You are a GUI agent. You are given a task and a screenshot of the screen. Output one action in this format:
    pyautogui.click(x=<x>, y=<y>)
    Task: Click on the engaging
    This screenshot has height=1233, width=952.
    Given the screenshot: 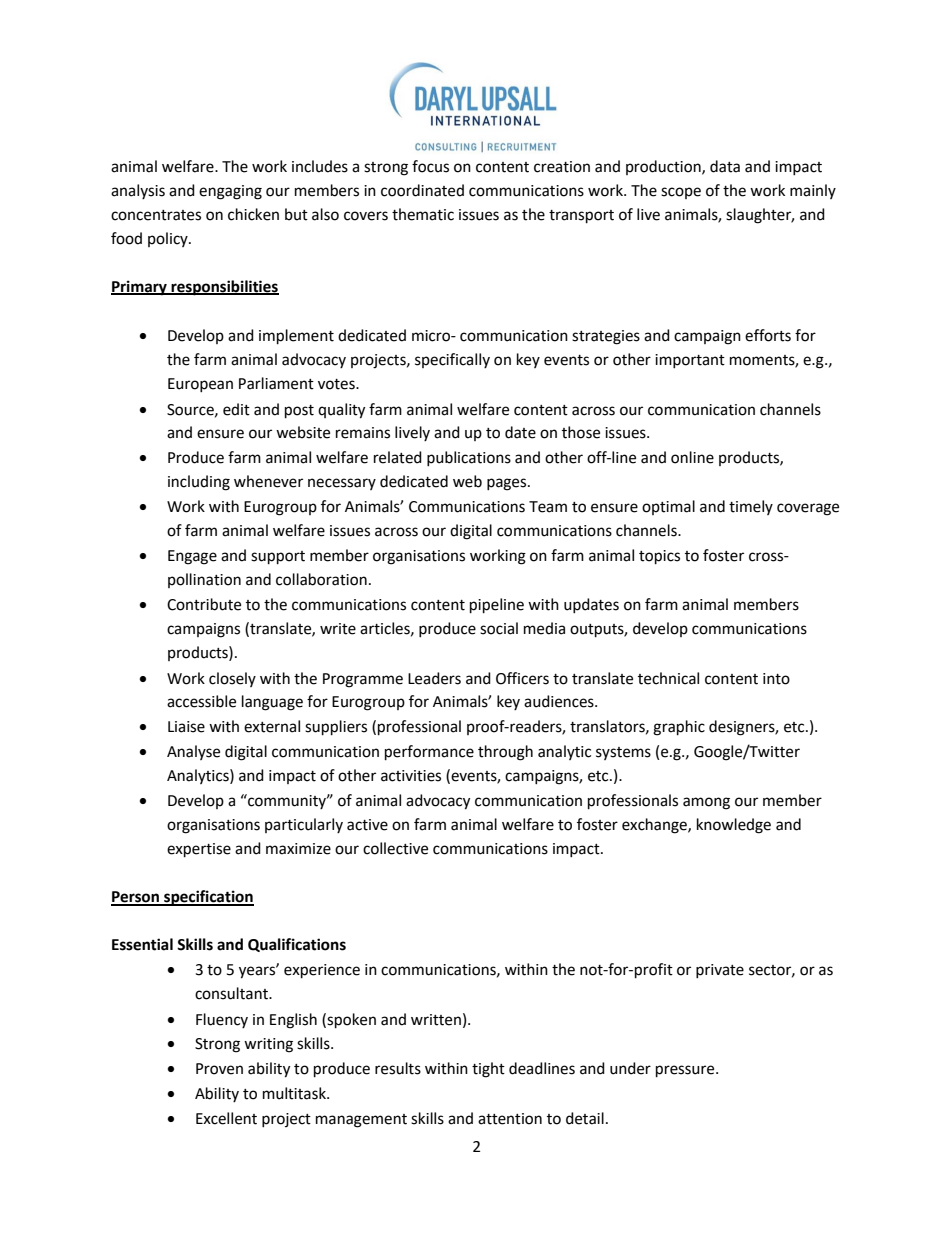 What is the action you would take?
    pyautogui.click(x=230, y=192)
